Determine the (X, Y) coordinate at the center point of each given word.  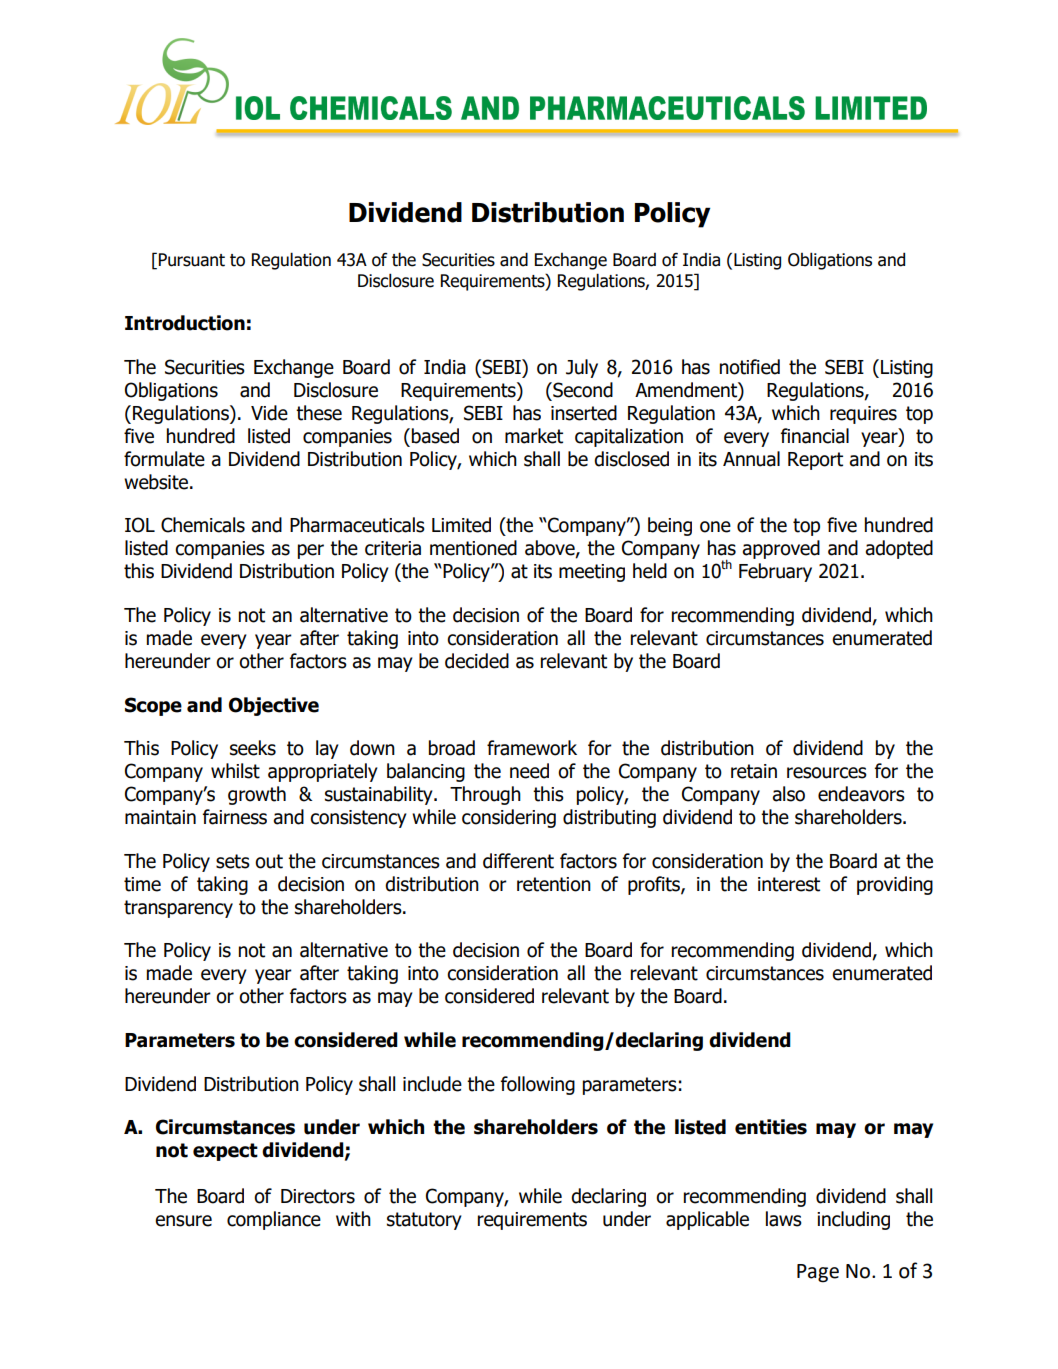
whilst (235, 771)
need (529, 771)
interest (789, 884)
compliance (274, 1220)
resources (827, 773)
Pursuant (192, 260)
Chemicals (203, 525)
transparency (178, 909)
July (582, 368)
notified (750, 367)
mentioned (473, 548)
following (538, 1085)
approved (781, 549)
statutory (424, 1221)
